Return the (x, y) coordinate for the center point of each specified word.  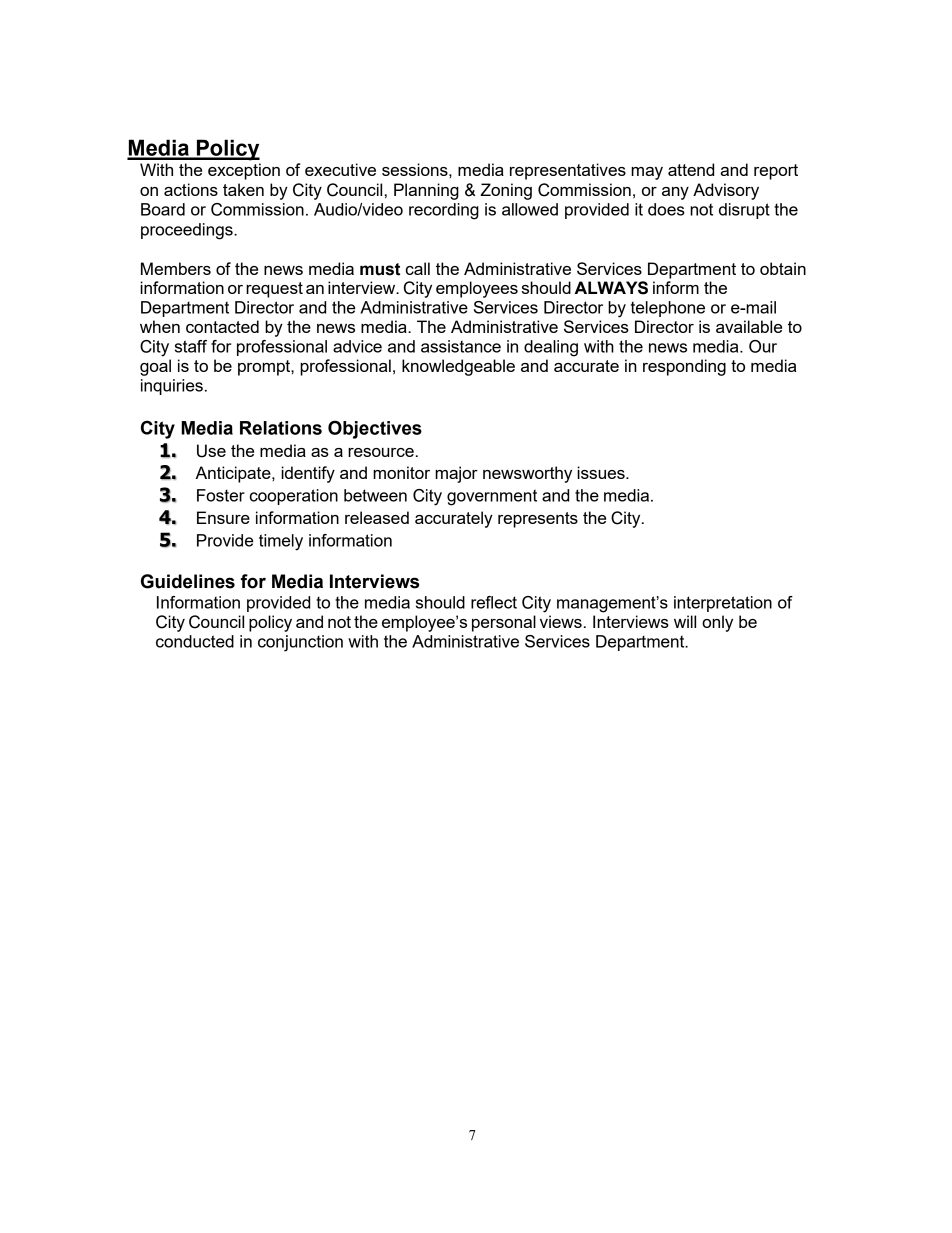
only (717, 623)
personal (504, 623)
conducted (195, 641)
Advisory (726, 191)
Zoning (506, 191)
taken (243, 189)
